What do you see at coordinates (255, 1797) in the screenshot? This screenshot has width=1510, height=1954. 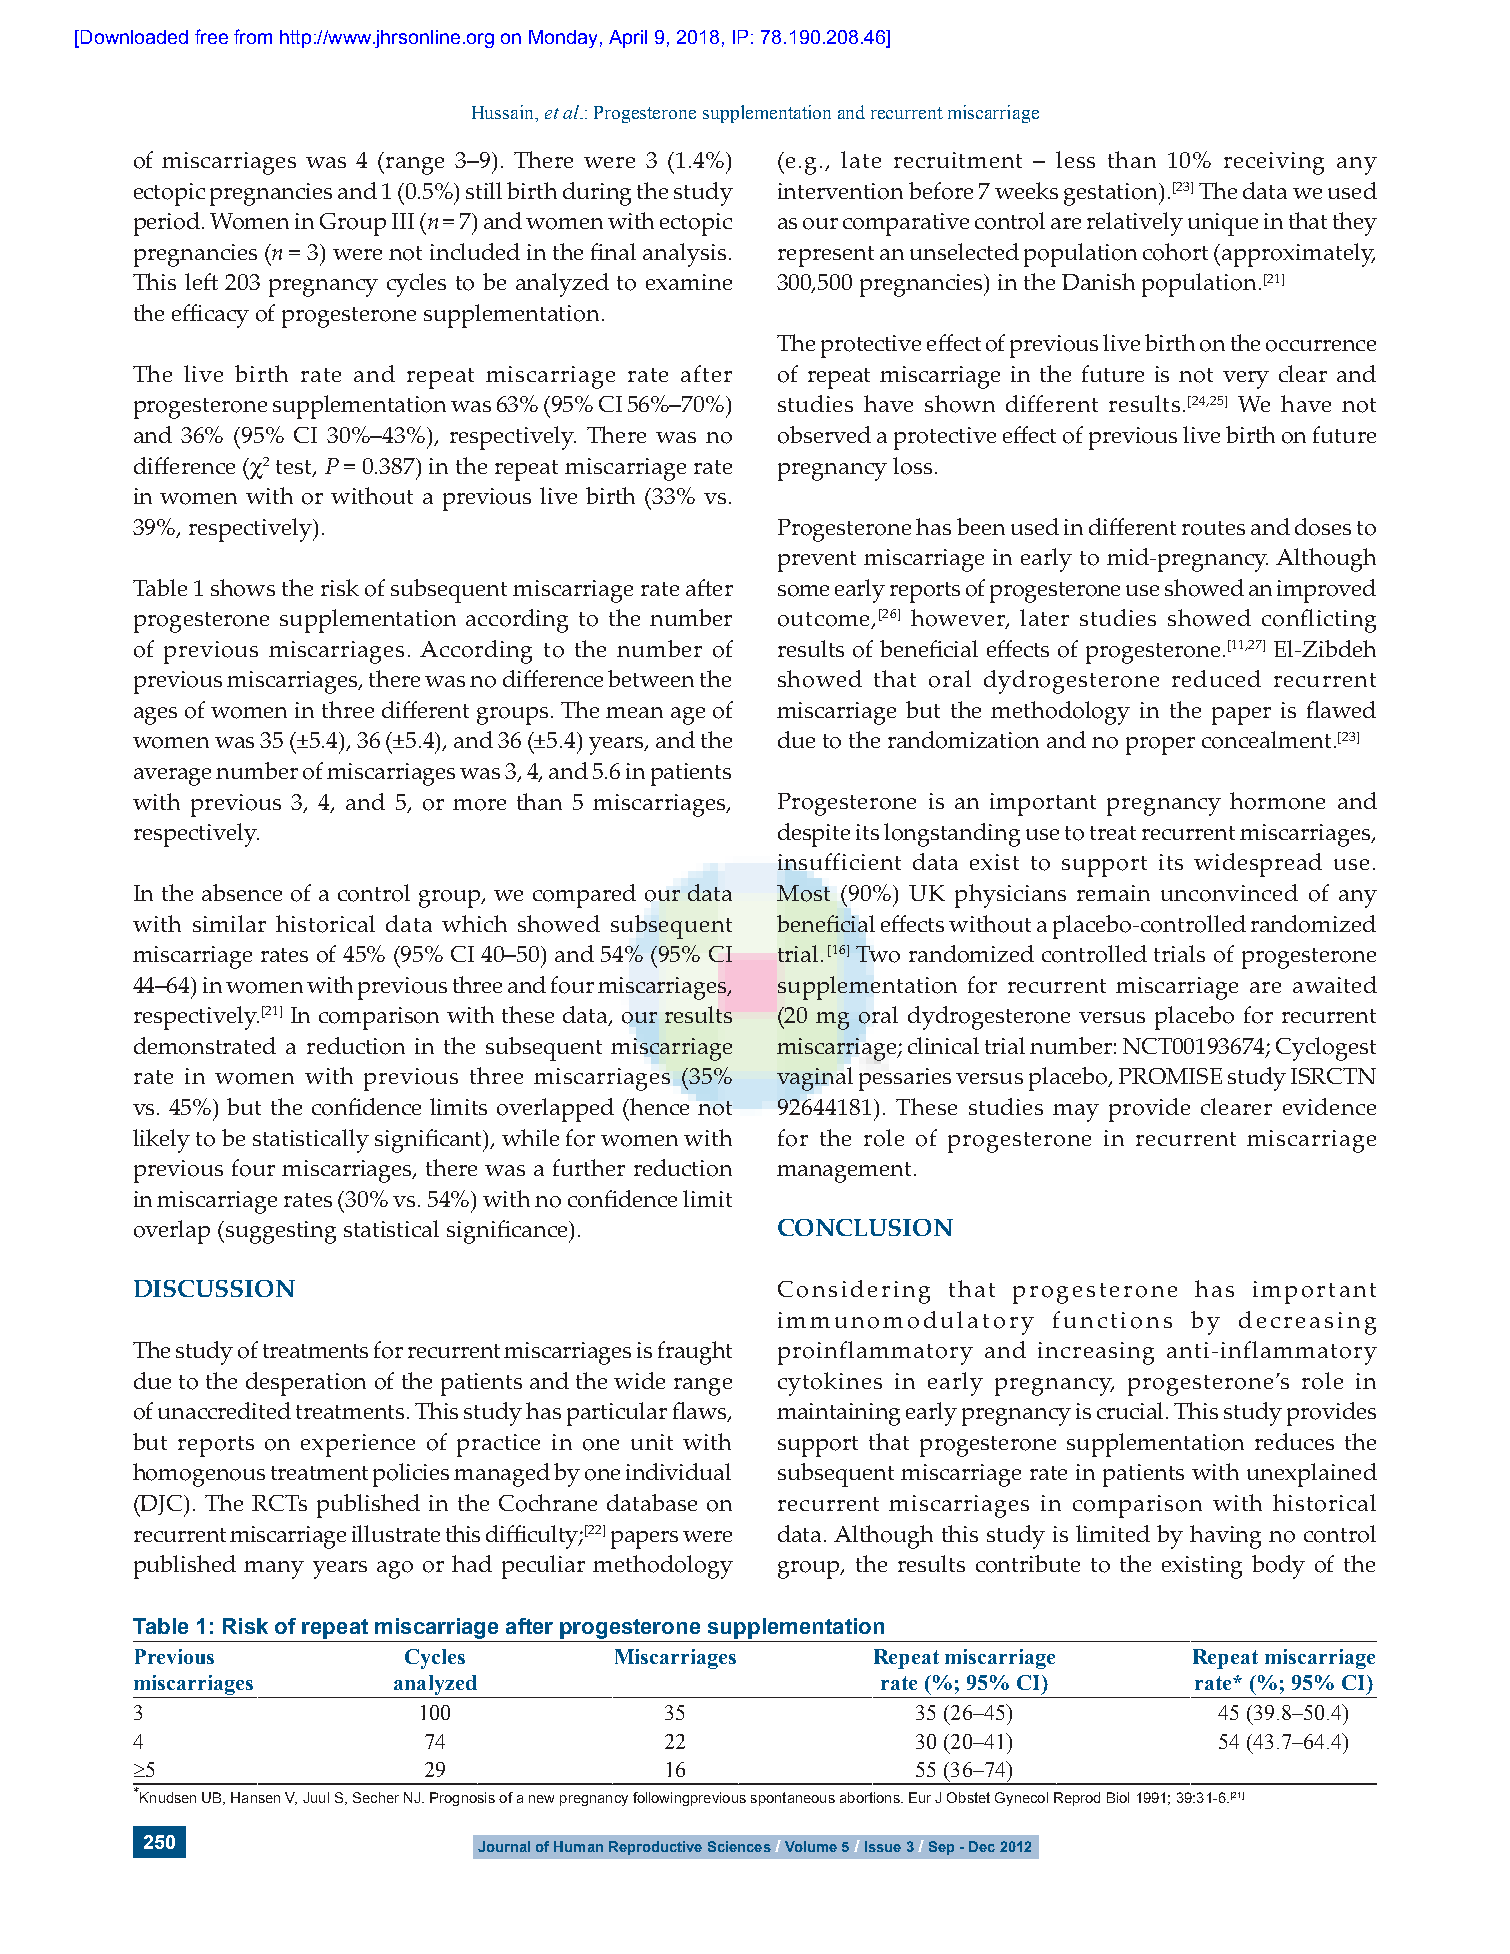 I see `Hansen` at bounding box center [255, 1797].
